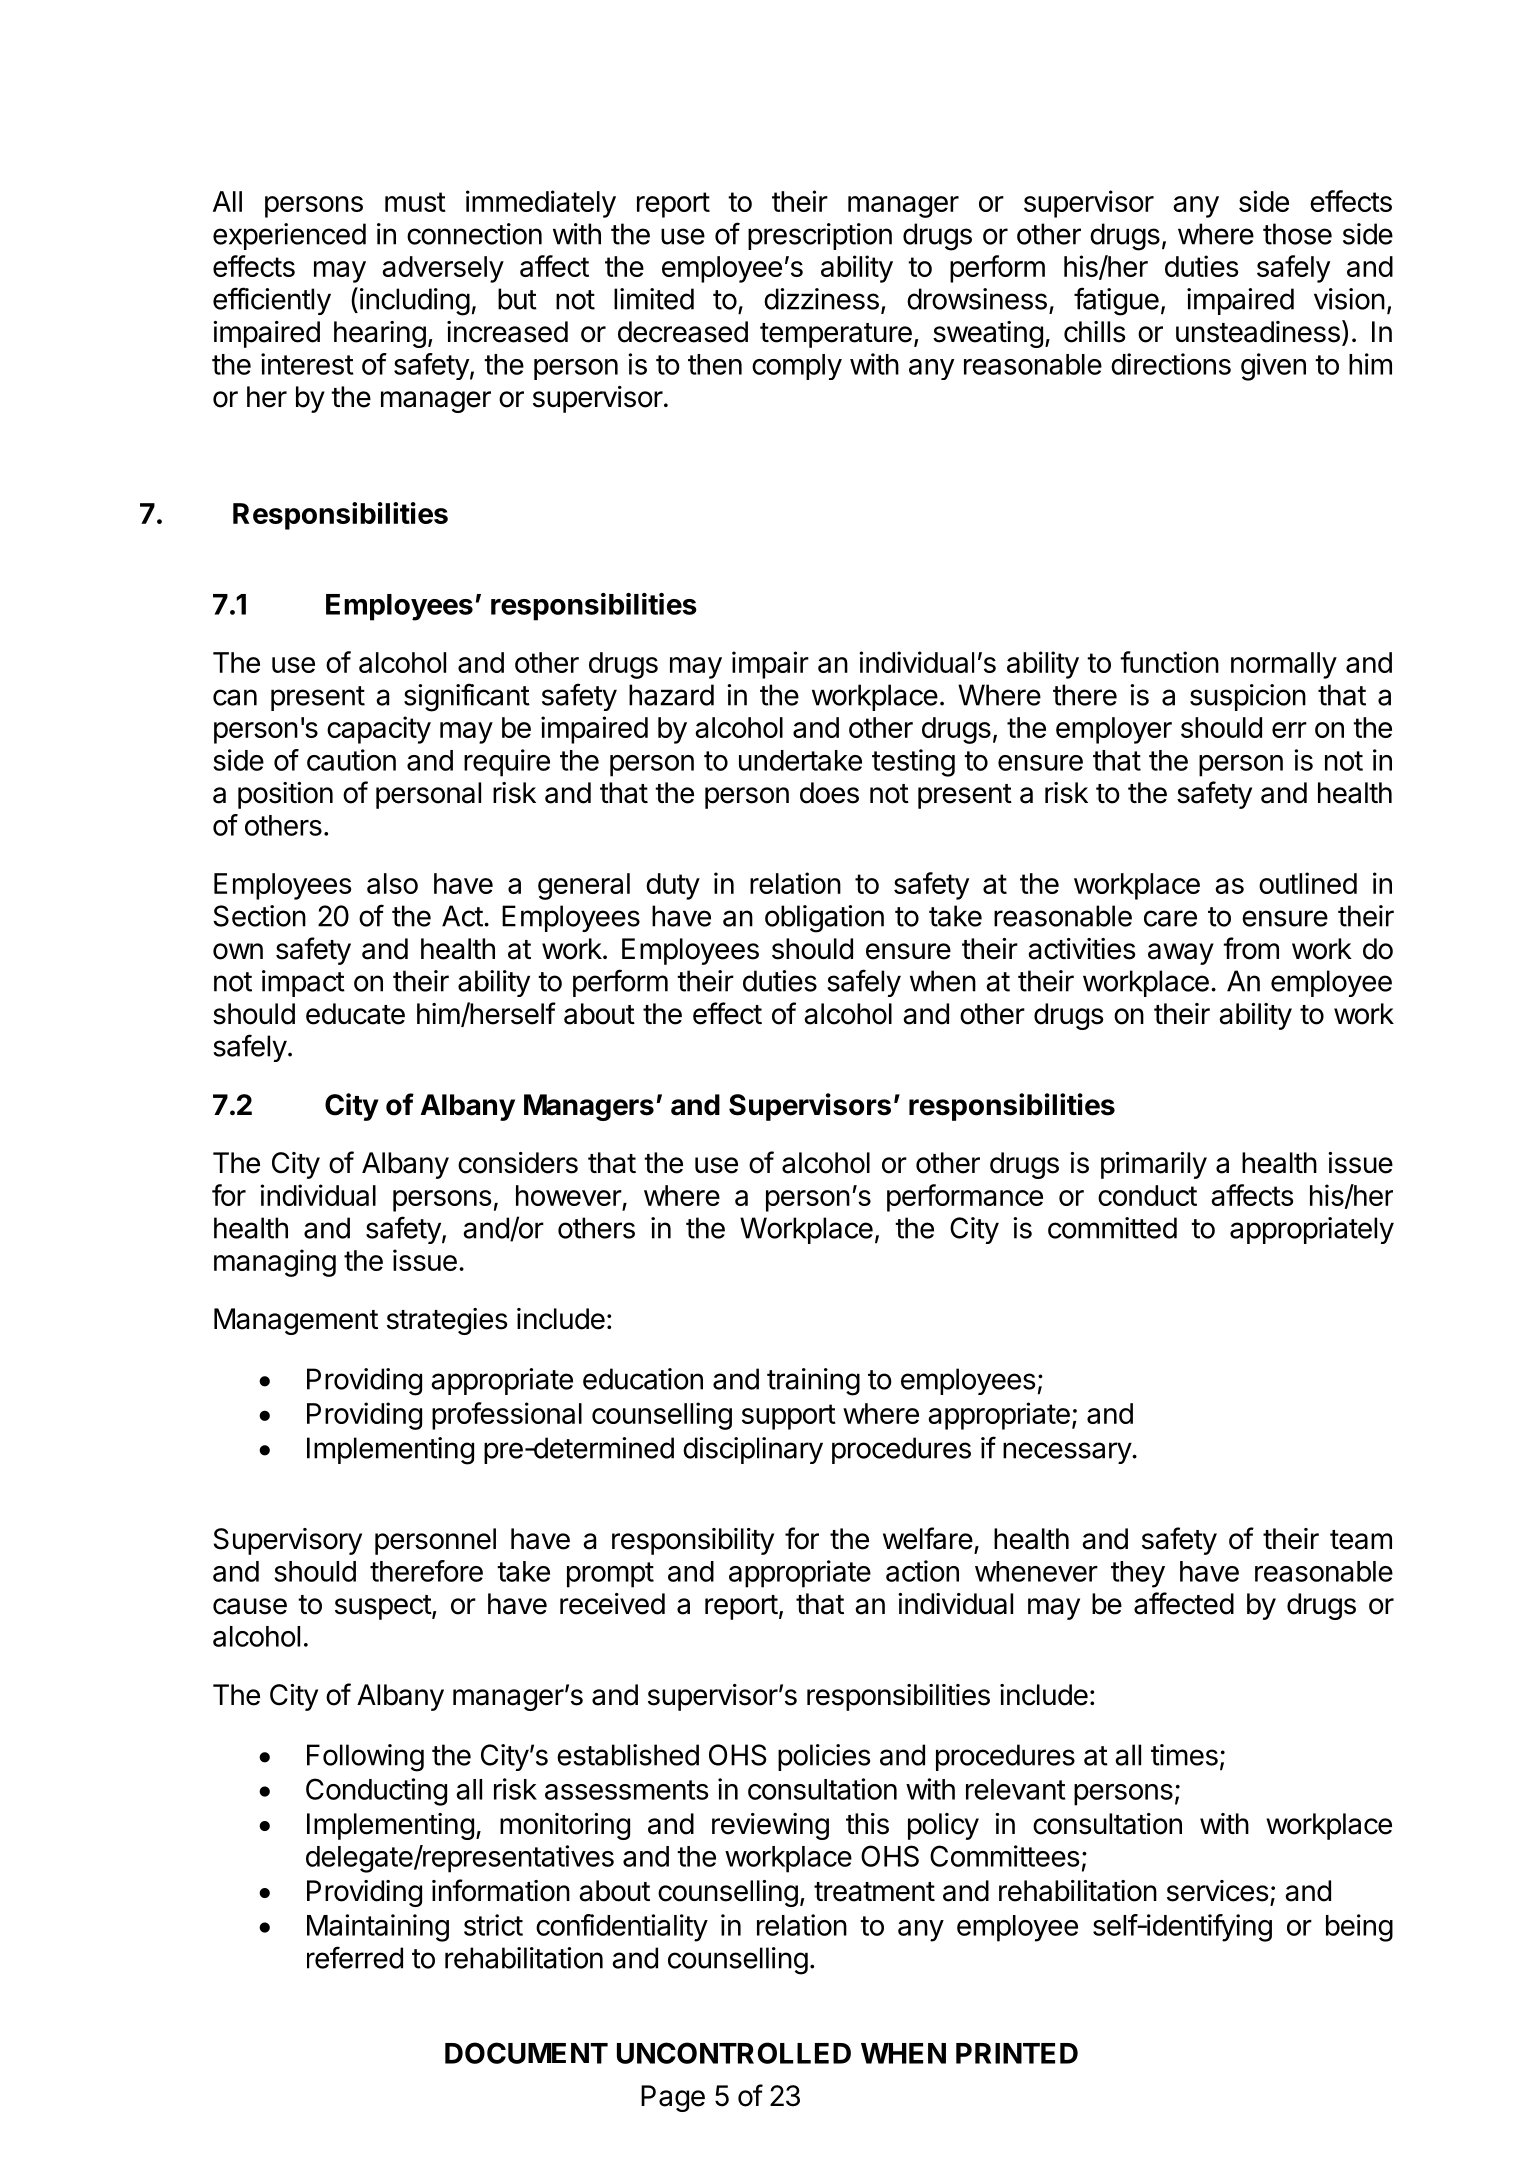  What do you see at coordinates (1218, 1891) in the document?
I see `services` at bounding box center [1218, 1891].
